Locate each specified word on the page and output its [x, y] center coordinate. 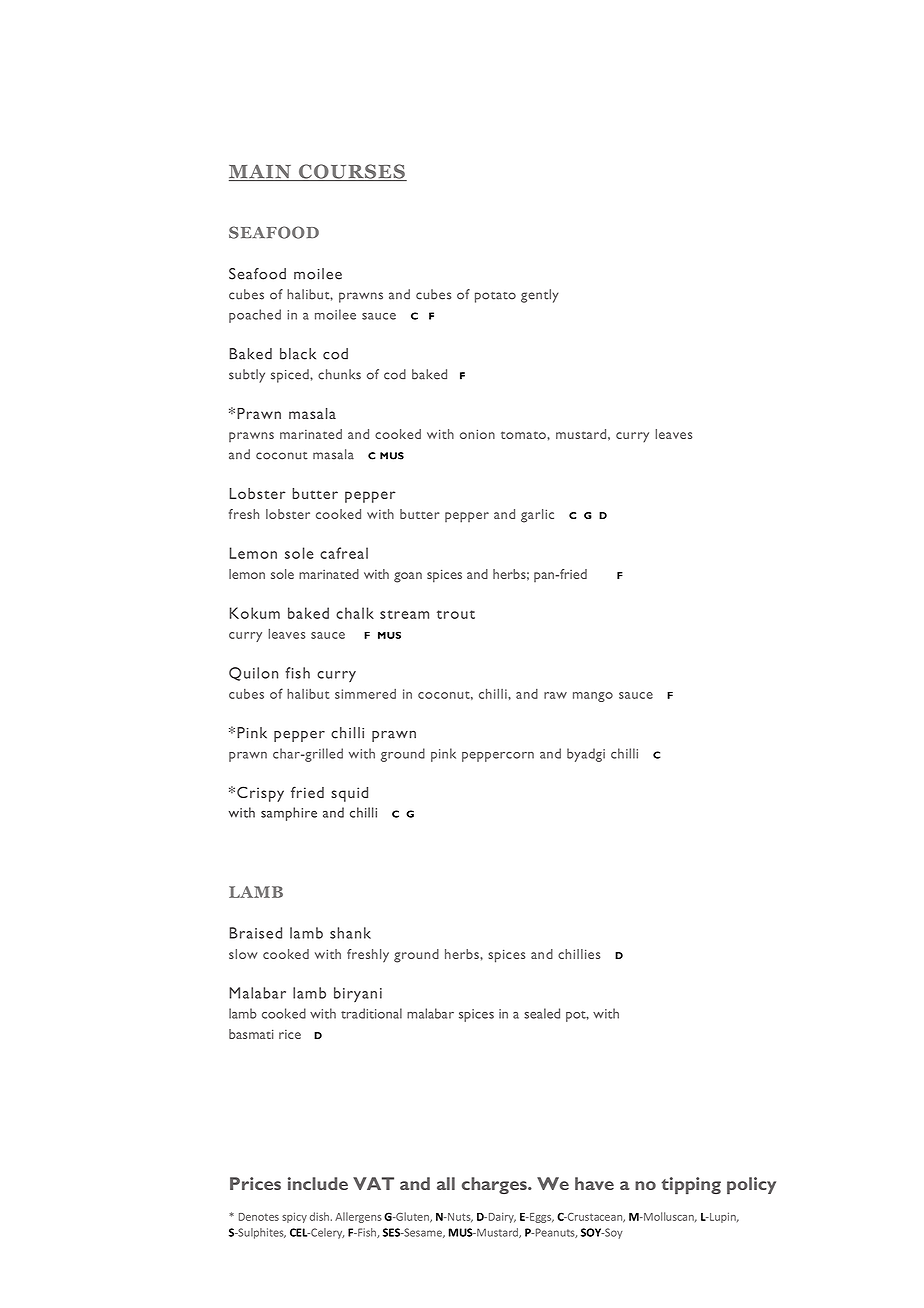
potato [495, 297]
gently [540, 296]
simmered [365, 694]
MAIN [261, 172]
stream [404, 614]
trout [456, 614]
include [318, 1183]
